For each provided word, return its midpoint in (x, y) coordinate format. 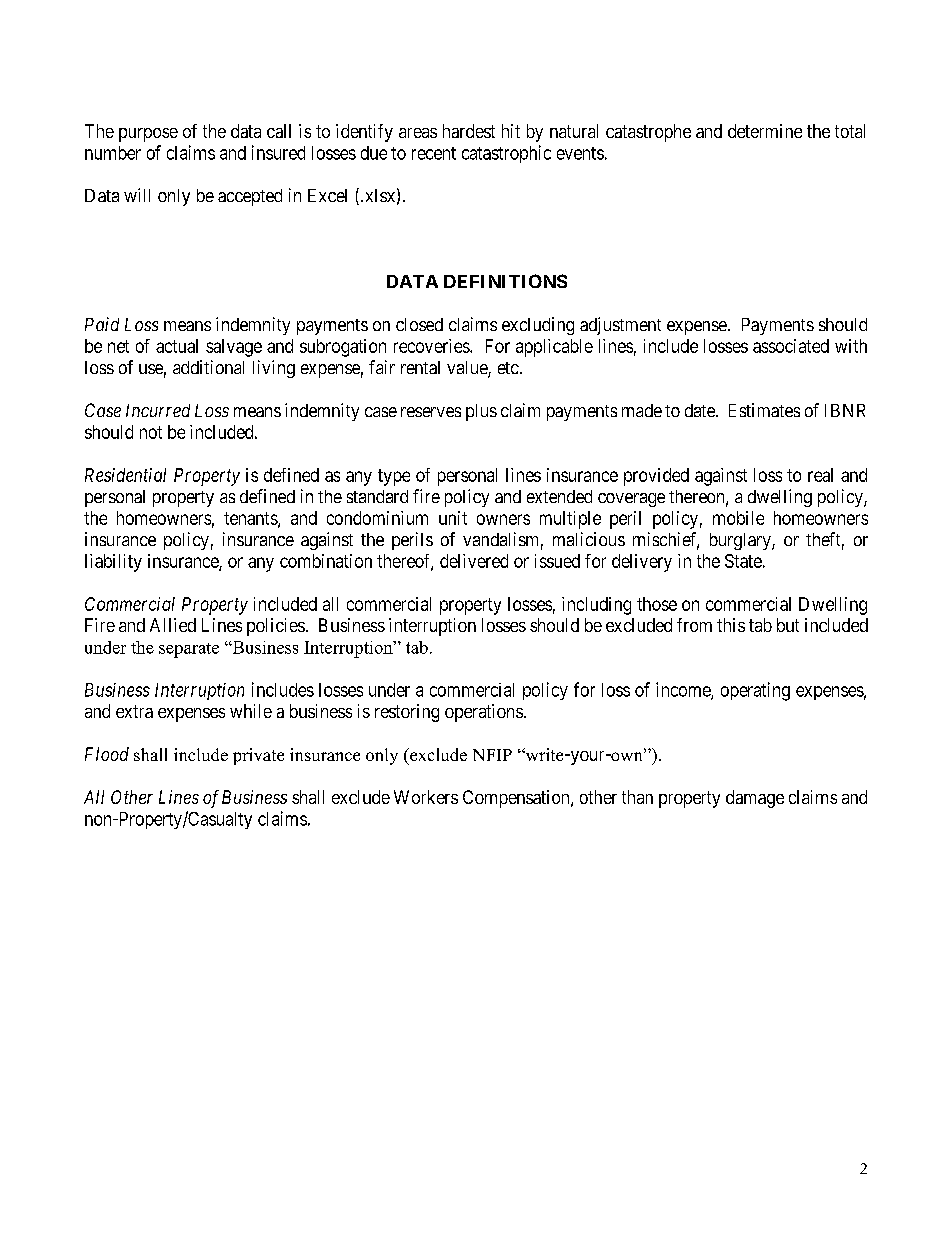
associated (791, 346)
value (468, 369)
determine (765, 131)
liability (113, 563)
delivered (474, 561)
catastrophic (506, 154)
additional (208, 367)
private (258, 756)
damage (755, 799)
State (743, 561)
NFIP (492, 755)
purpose (148, 135)
